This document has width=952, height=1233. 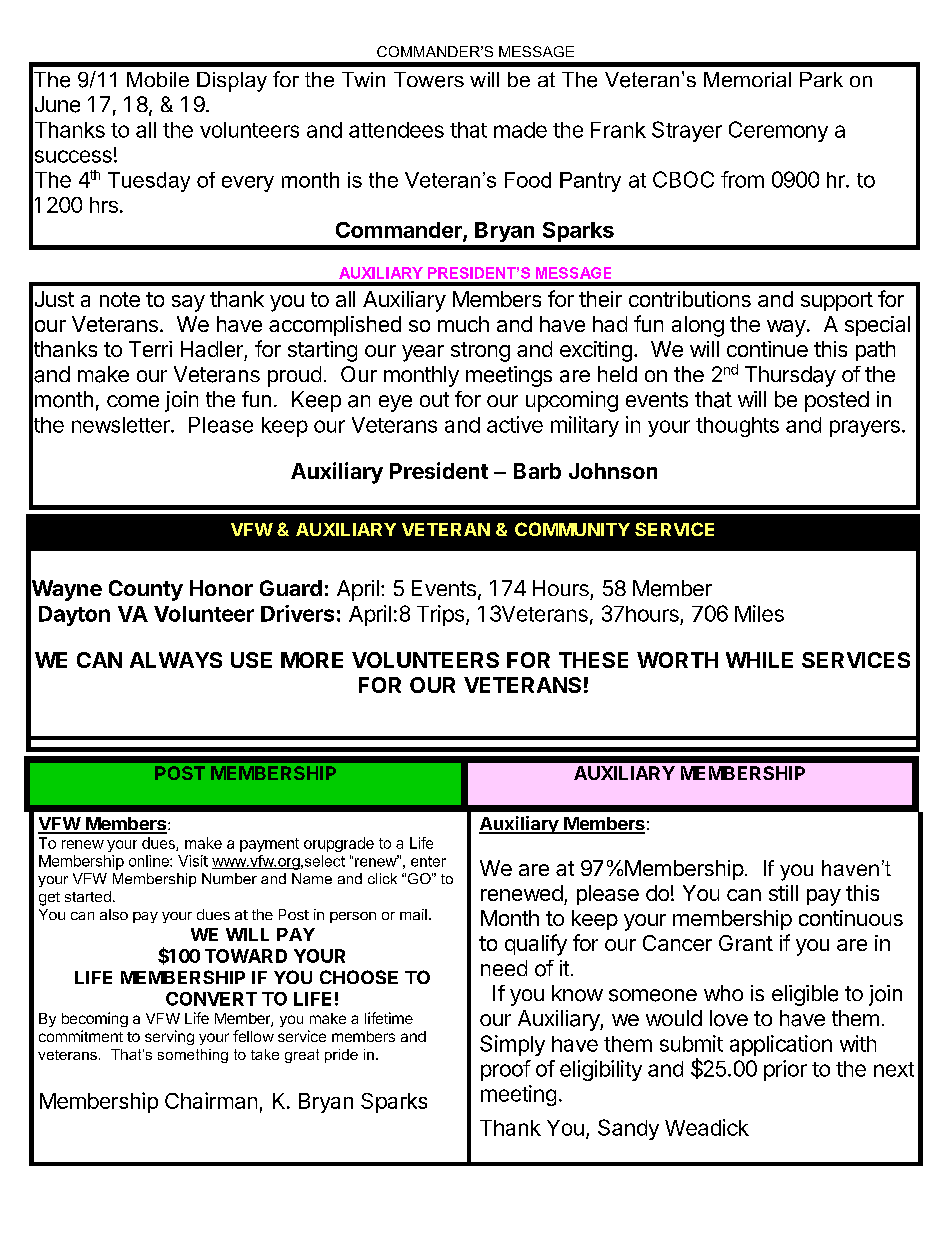 I want to click on proof, so click(x=506, y=1070).
